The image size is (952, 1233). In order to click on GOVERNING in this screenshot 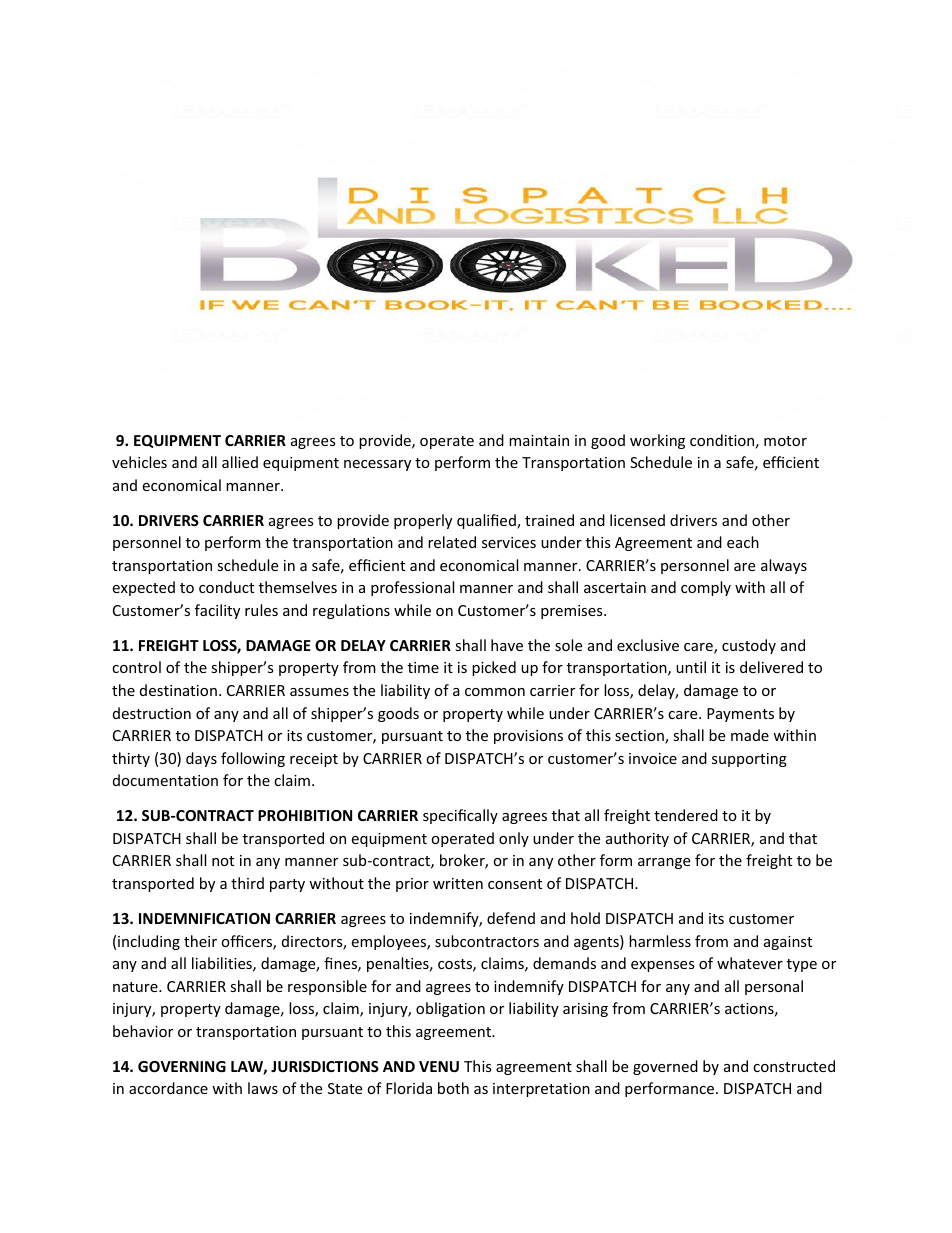, I will do `click(182, 1066)`.
